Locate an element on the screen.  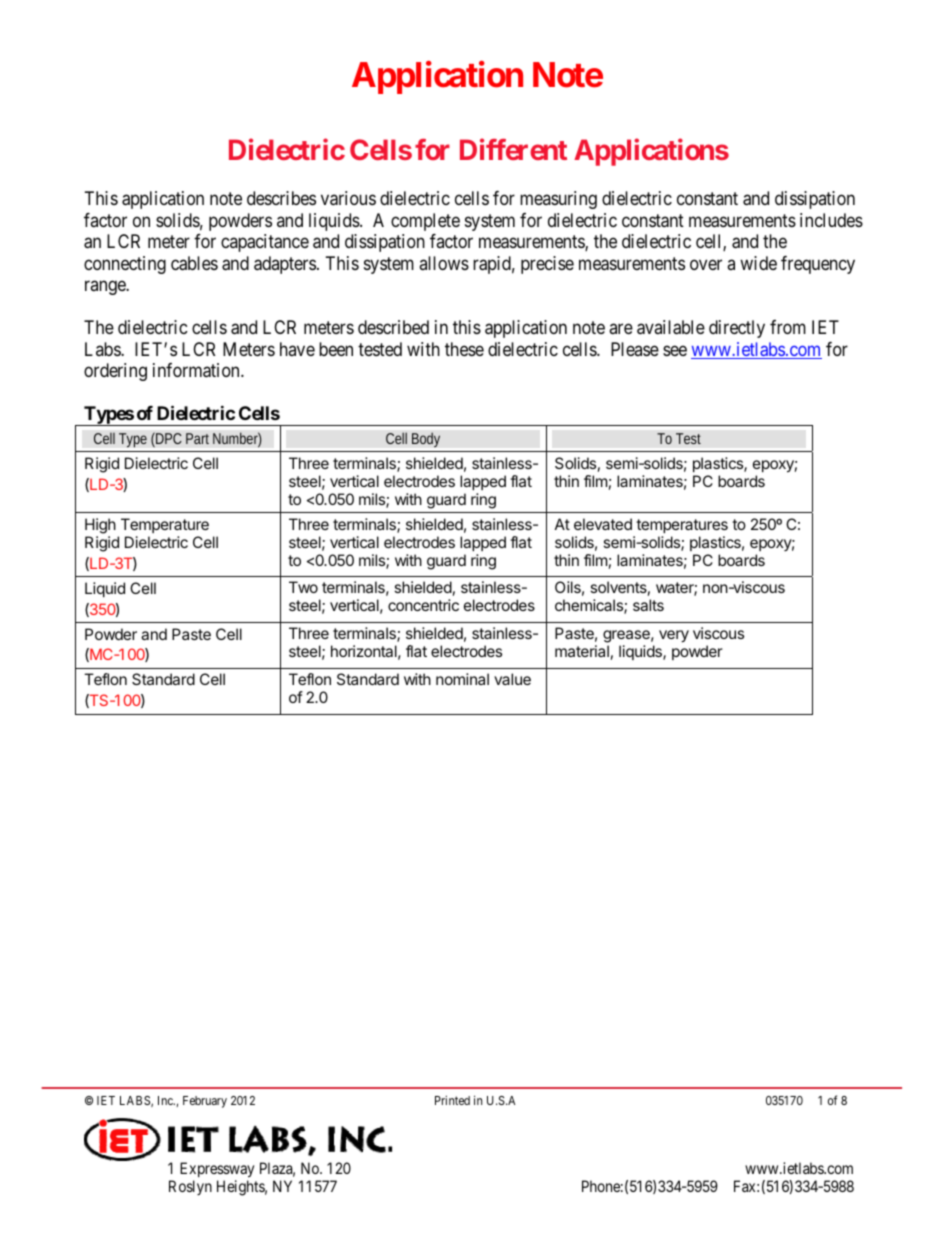
includes is located at coordinates (831, 220).
